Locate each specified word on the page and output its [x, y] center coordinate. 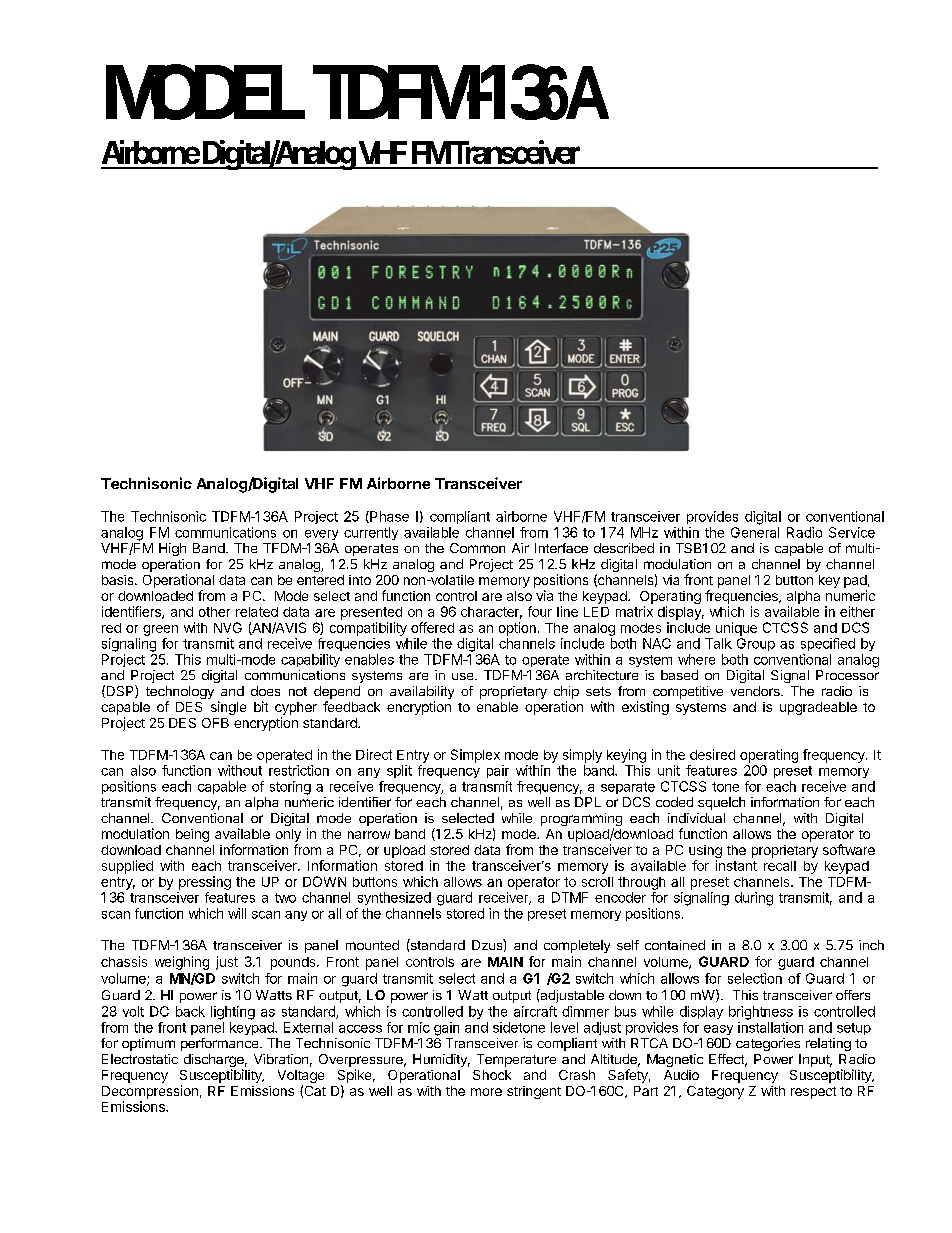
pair [498, 771]
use [464, 676]
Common [477, 548]
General [755, 532]
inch [871, 945]
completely [577, 946]
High [172, 549]
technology [180, 694]
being [192, 835]
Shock [492, 1075]
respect [813, 1093]
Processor [847, 675]
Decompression [150, 1092]
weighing [182, 963]
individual [696, 818]
